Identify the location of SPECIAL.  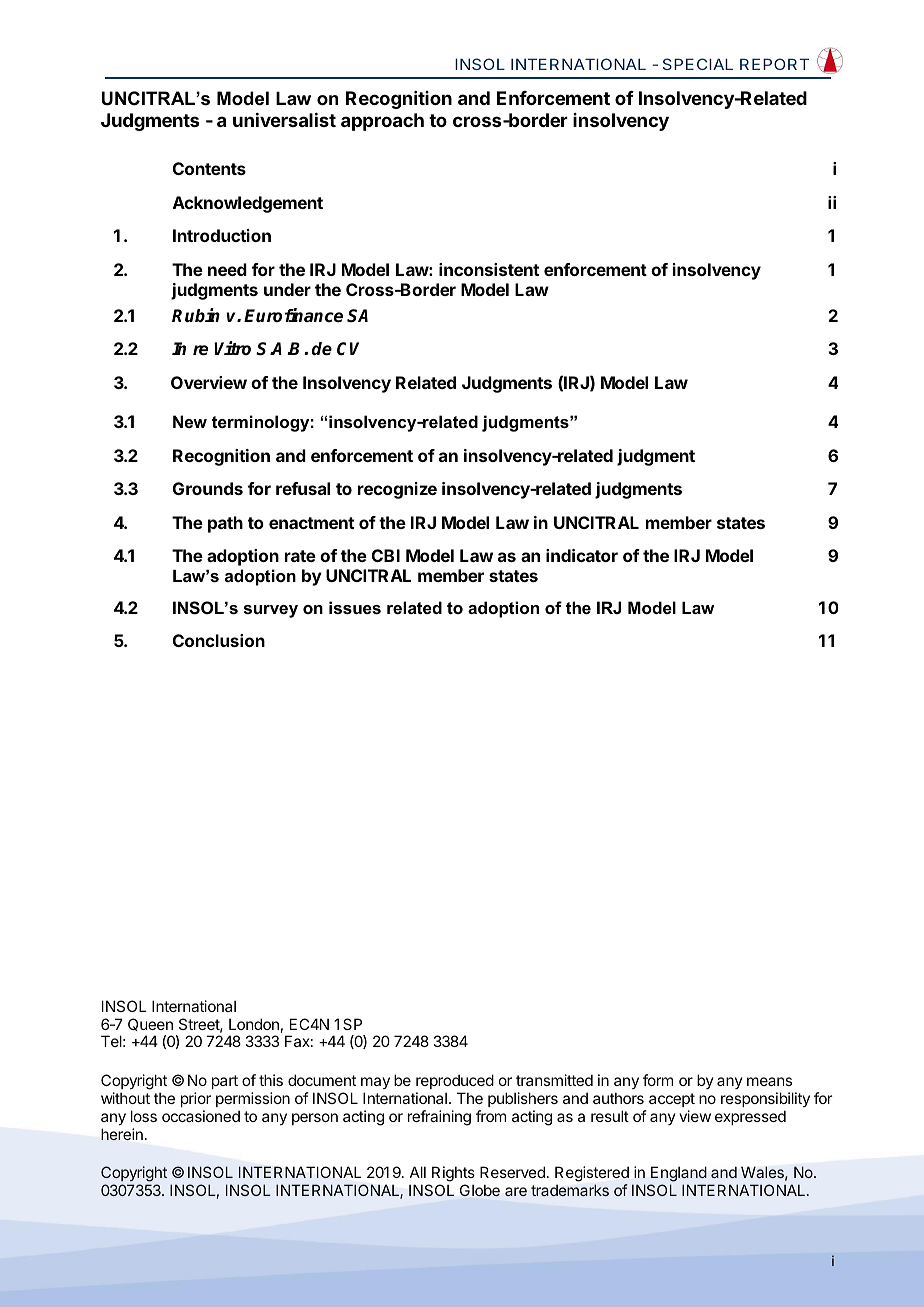
(698, 64).
